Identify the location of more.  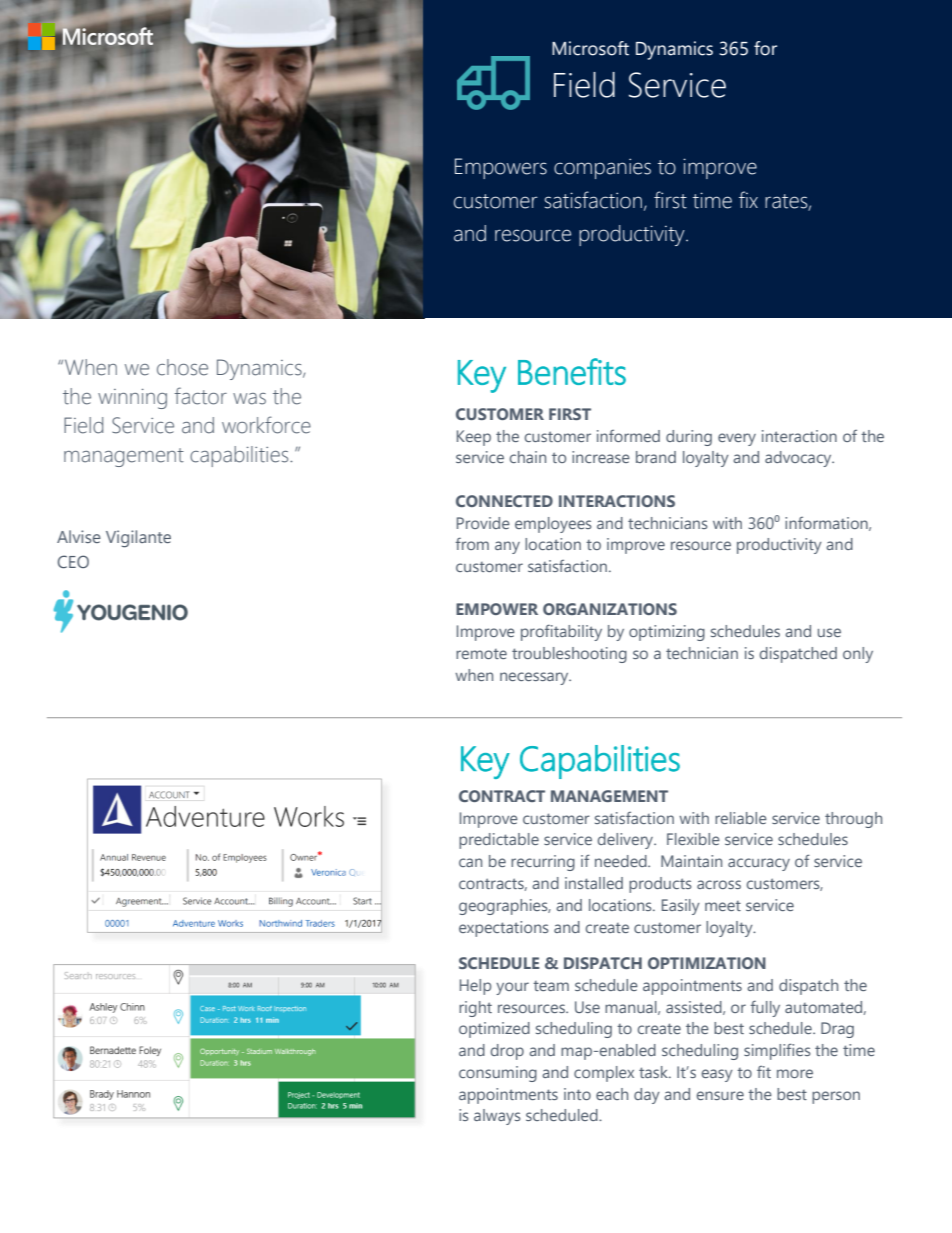
(795, 1073).
